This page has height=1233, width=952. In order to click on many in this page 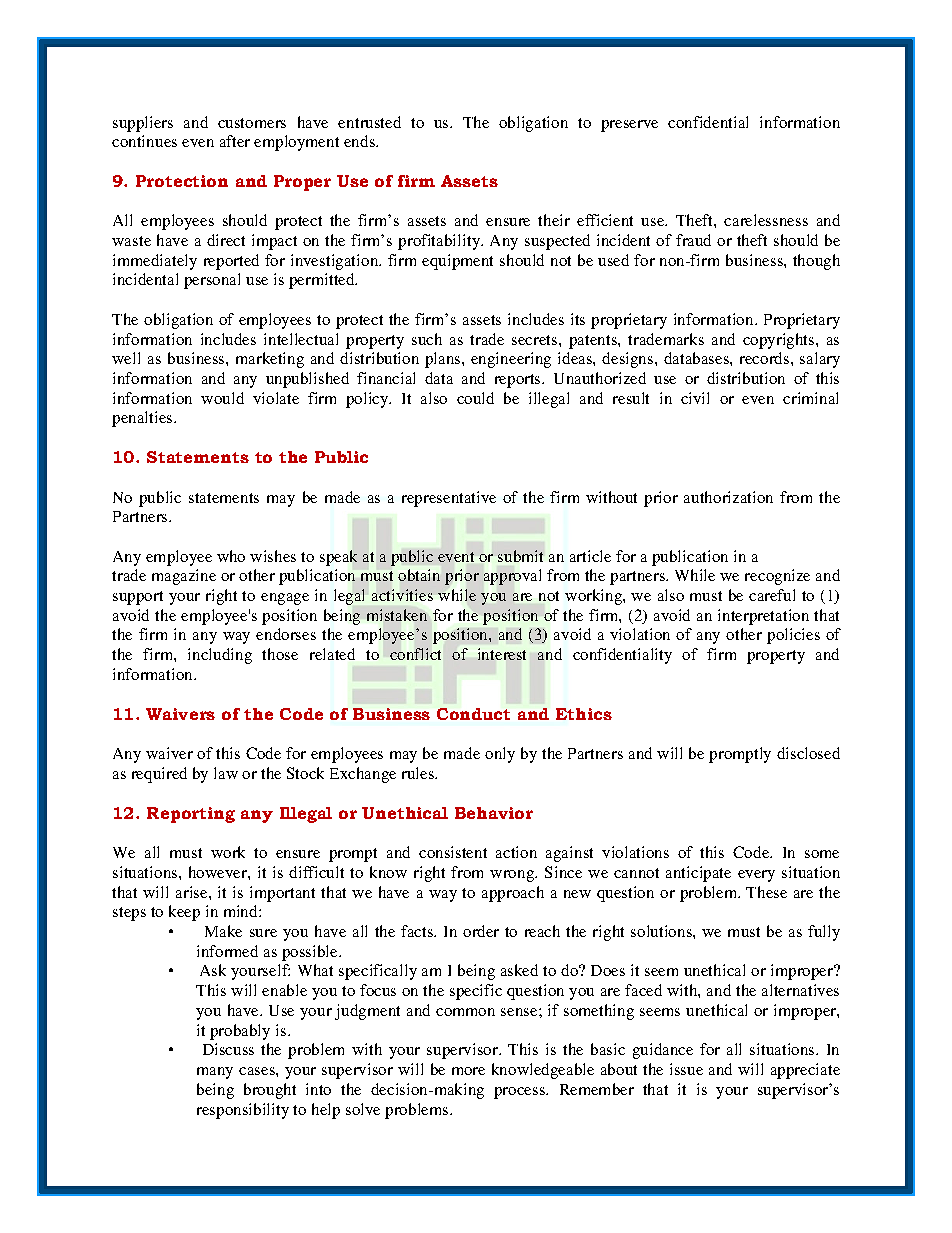, I will do `click(215, 1073)`.
